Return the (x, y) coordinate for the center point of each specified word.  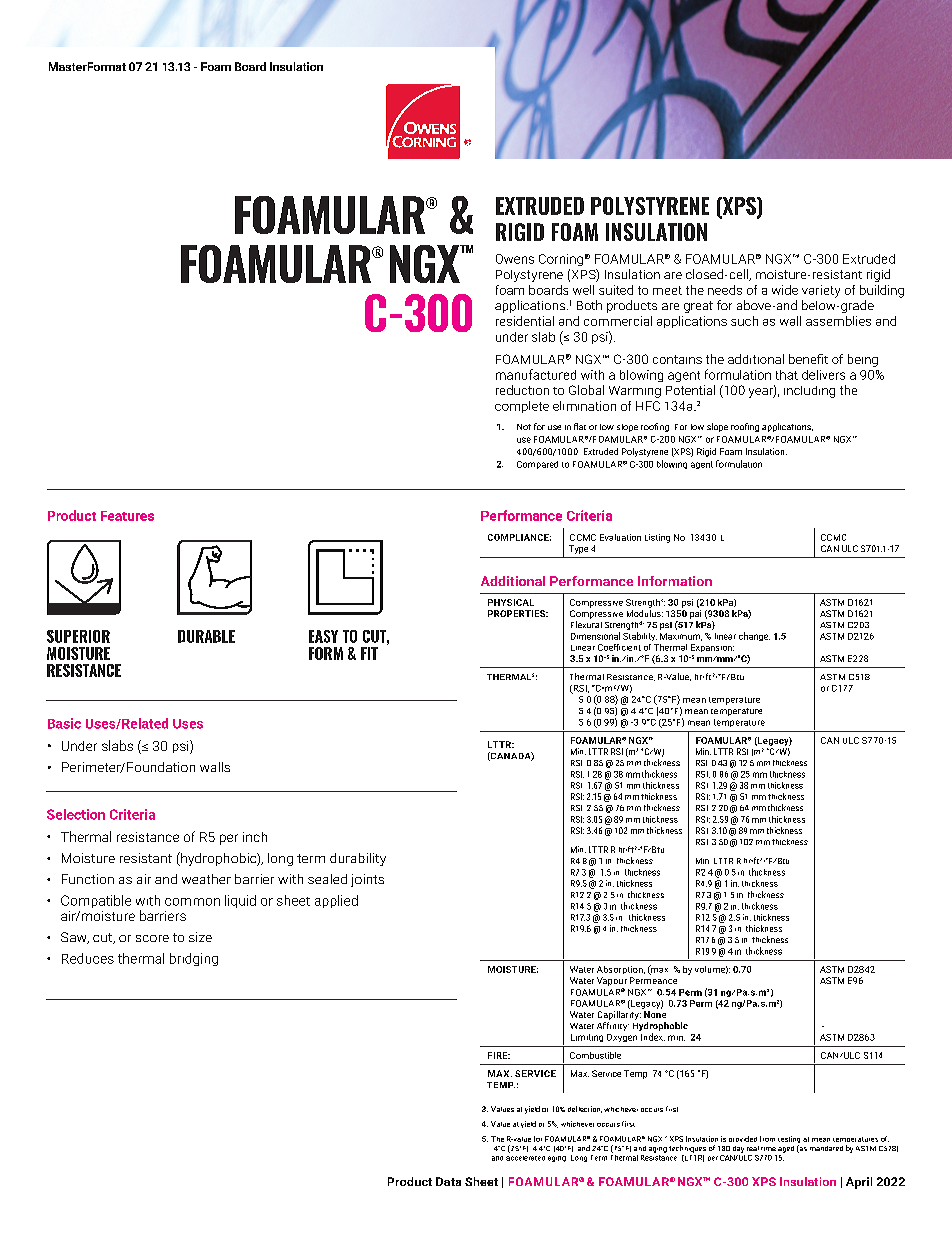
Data (448, 1181)
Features (127, 516)
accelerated (525, 1156)
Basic (64, 723)
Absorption (621, 970)
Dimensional (595, 636)
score (152, 938)
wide (785, 290)
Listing (657, 538)
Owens (515, 259)
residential (525, 321)
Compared (537, 465)
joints (367, 880)
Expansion (712, 648)
